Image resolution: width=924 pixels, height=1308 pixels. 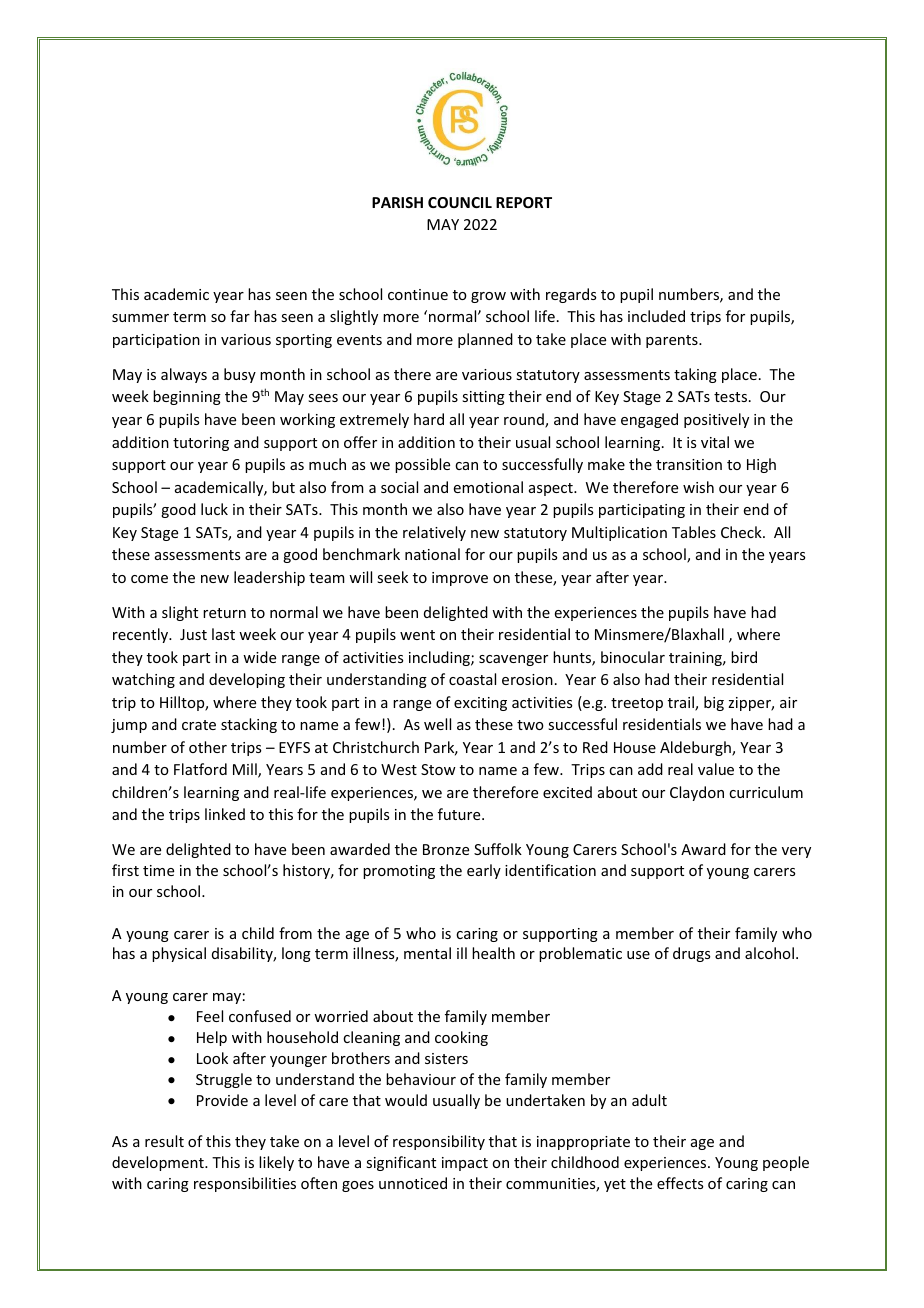 I want to click on transition, so click(x=689, y=464).
